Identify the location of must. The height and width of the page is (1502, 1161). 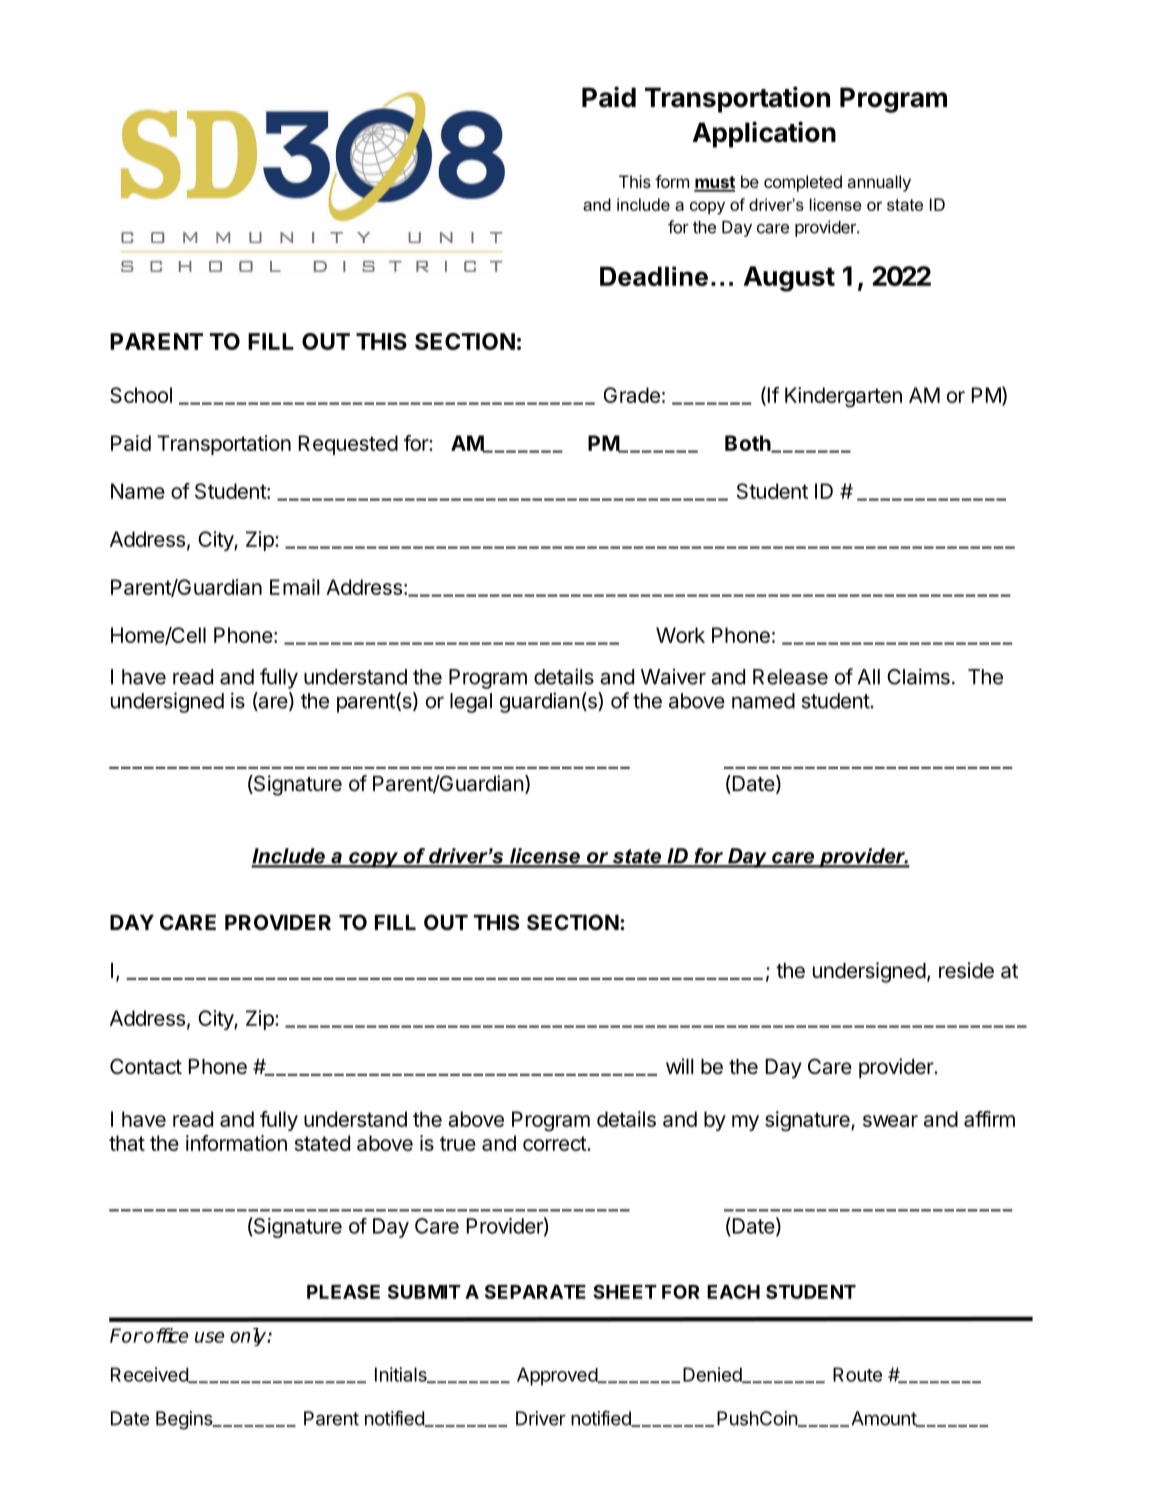
(714, 183).
